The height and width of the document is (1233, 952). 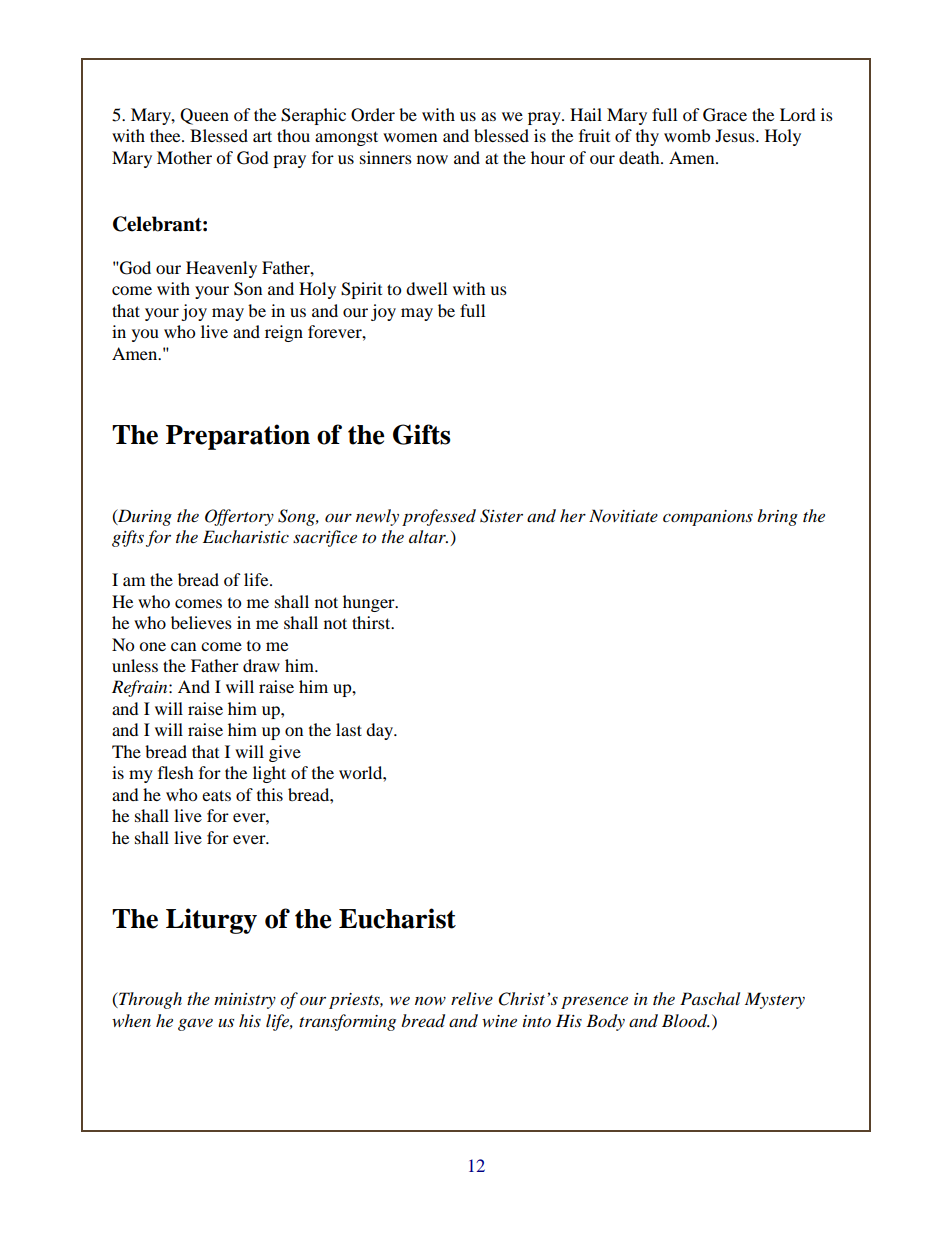 What do you see at coordinates (245, 1001) in the document?
I see `ministry` at bounding box center [245, 1001].
